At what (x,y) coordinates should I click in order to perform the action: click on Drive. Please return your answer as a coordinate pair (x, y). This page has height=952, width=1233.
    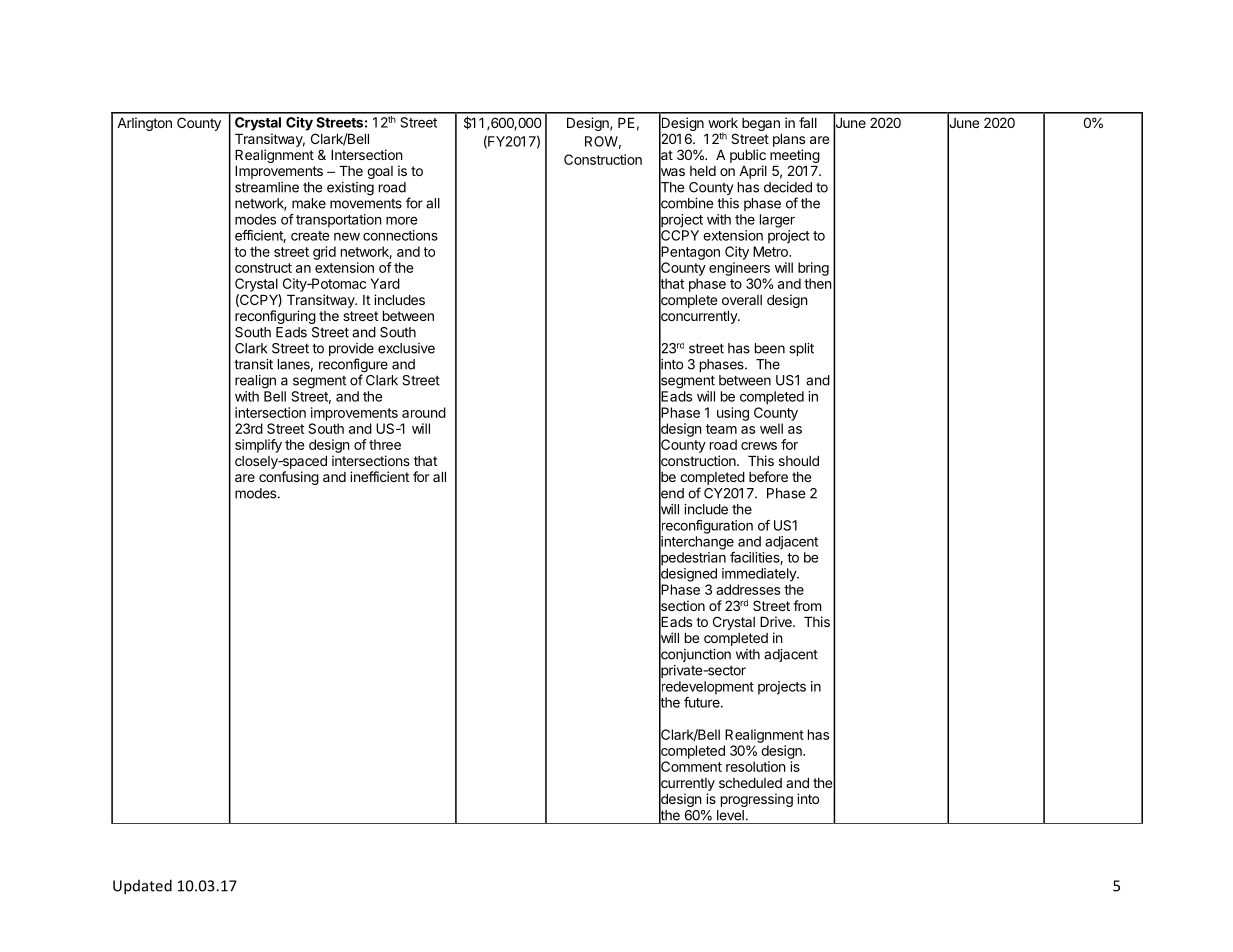
    Looking at the image, I should click on (777, 621).
